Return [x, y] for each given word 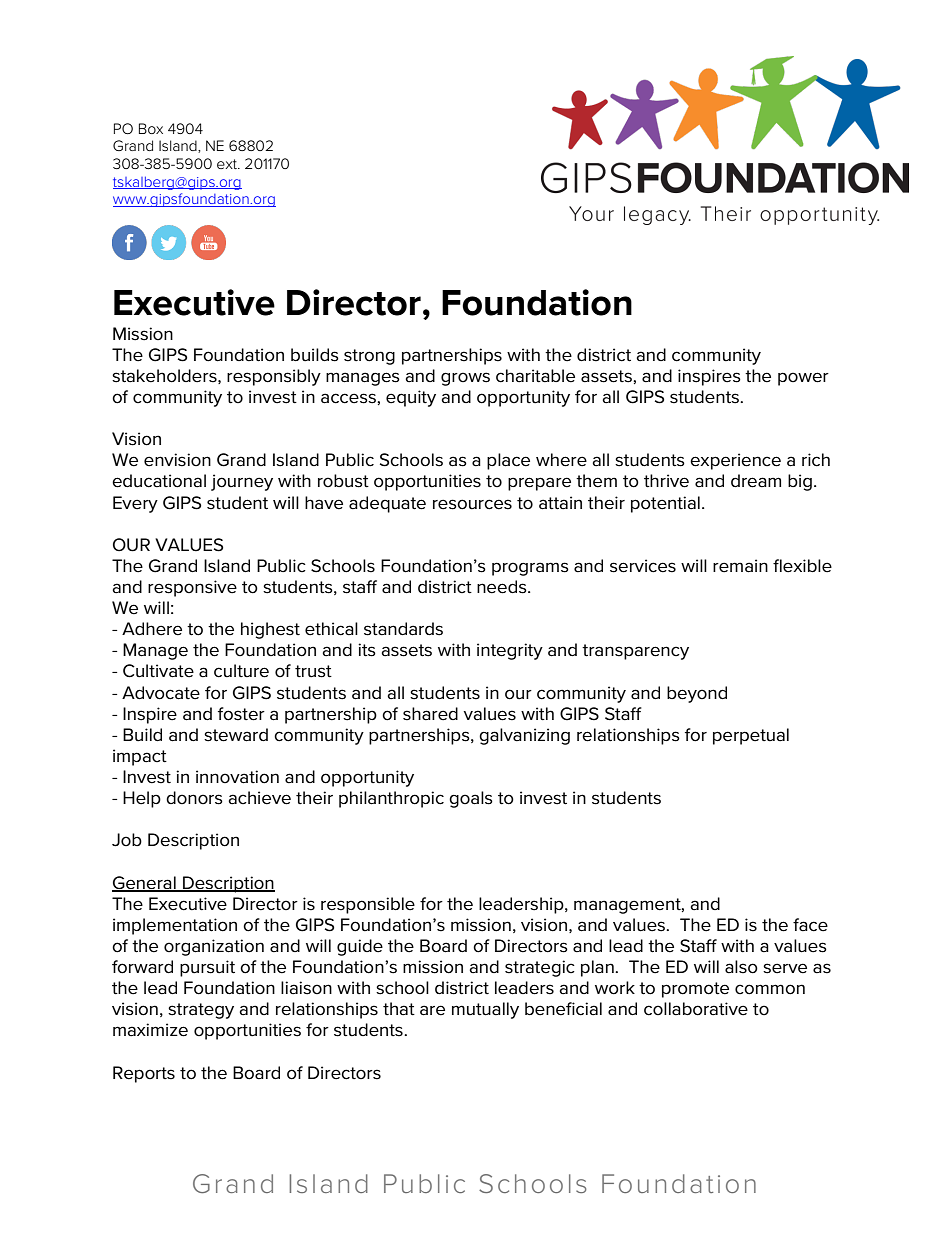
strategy [201, 1011]
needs [503, 587]
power [803, 379]
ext [228, 164]
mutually [485, 1010]
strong [369, 357]
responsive [192, 588]
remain [740, 566]
